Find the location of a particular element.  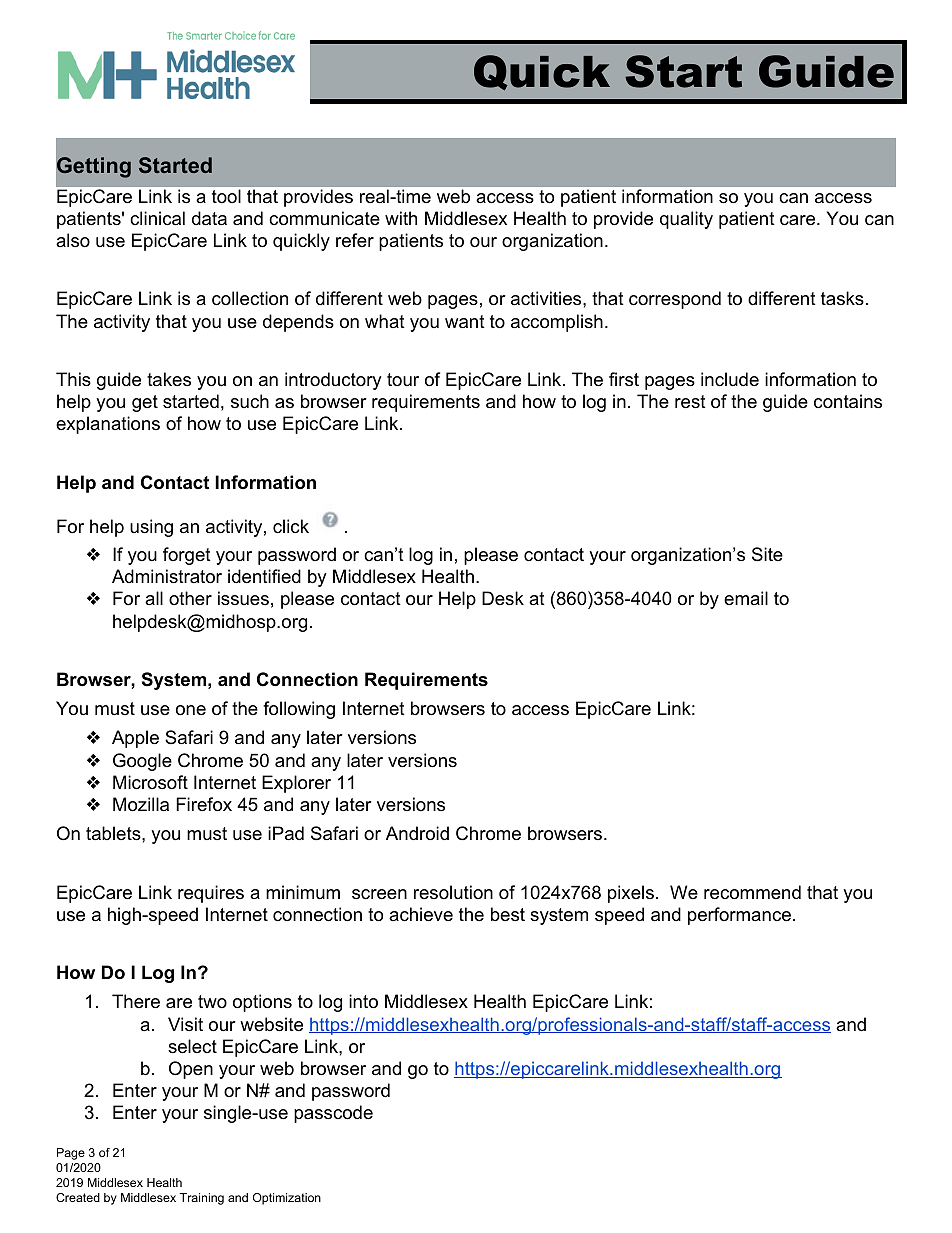

Training is located at coordinates (202, 1199).
